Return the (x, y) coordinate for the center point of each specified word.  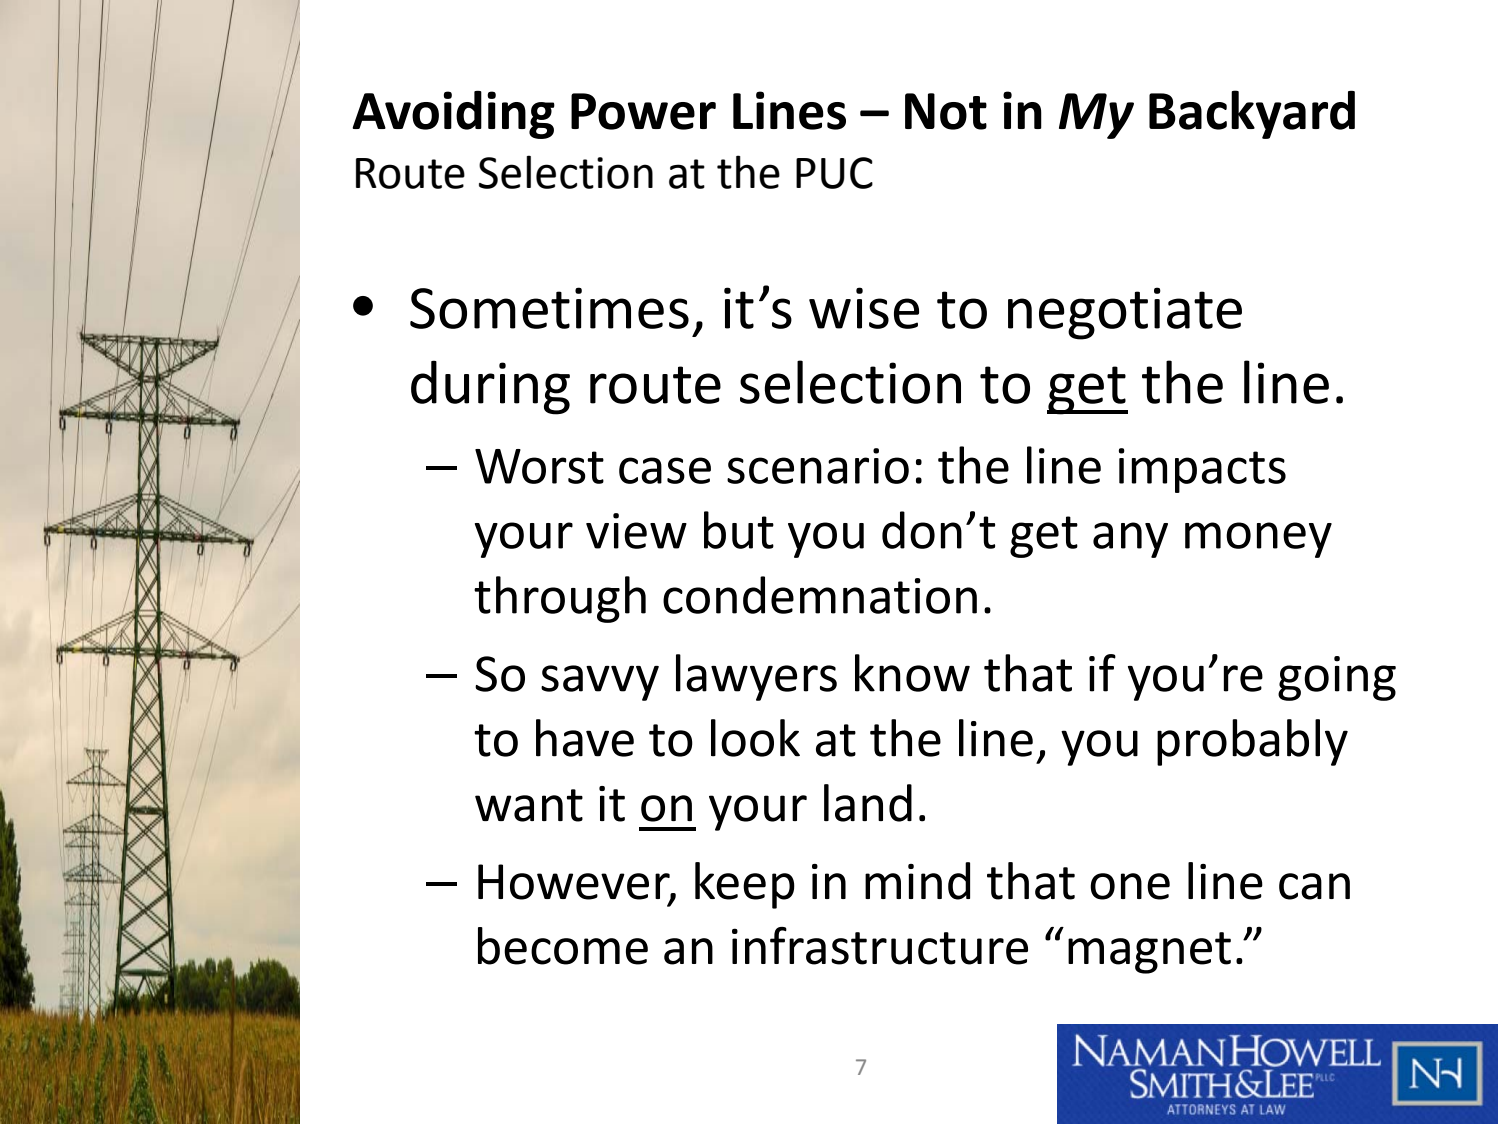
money (1258, 540)
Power (643, 111)
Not (946, 111)
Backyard (1252, 114)
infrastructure (880, 946)
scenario (818, 466)
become (563, 946)
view (636, 531)
